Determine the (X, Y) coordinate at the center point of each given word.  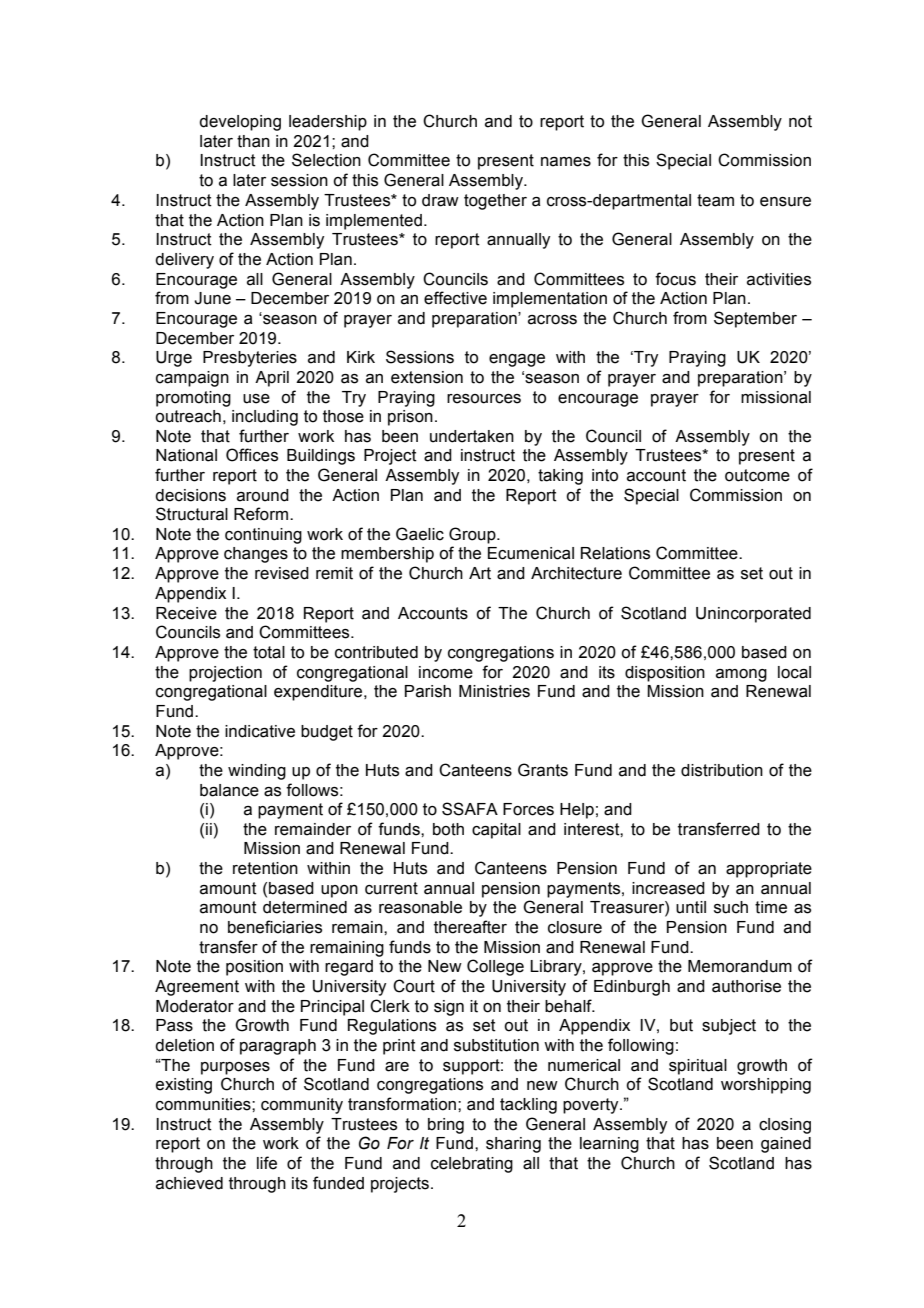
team (715, 200)
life (267, 1163)
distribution (722, 770)
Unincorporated (753, 615)
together (495, 202)
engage (517, 360)
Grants (543, 770)
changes (256, 555)
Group (473, 535)
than (253, 141)
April (272, 379)
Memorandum (740, 966)
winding (257, 772)
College (495, 967)
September (755, 319)
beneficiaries (275, 927)
